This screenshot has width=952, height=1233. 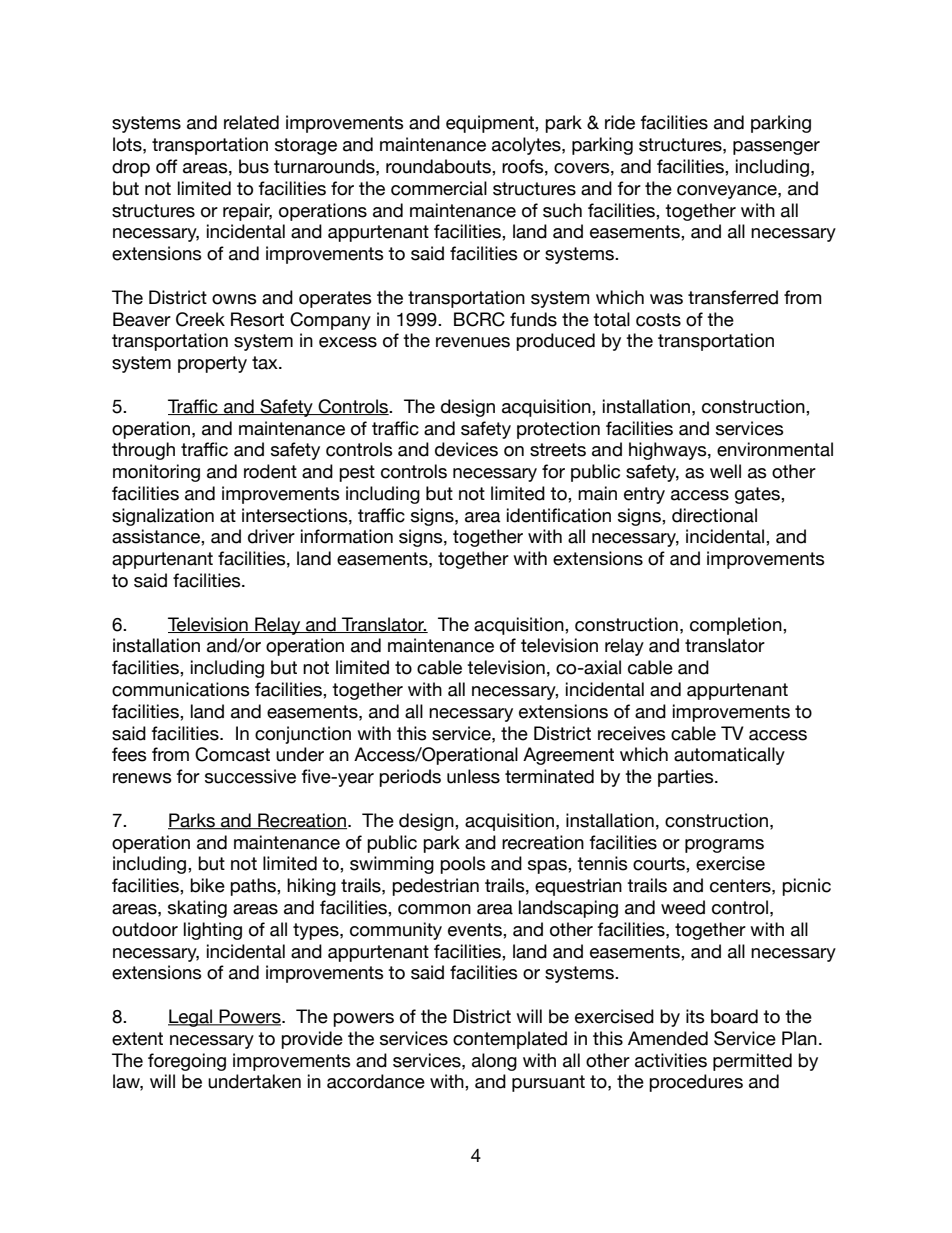 I want to click on programs, so click(x=724, y=846).
